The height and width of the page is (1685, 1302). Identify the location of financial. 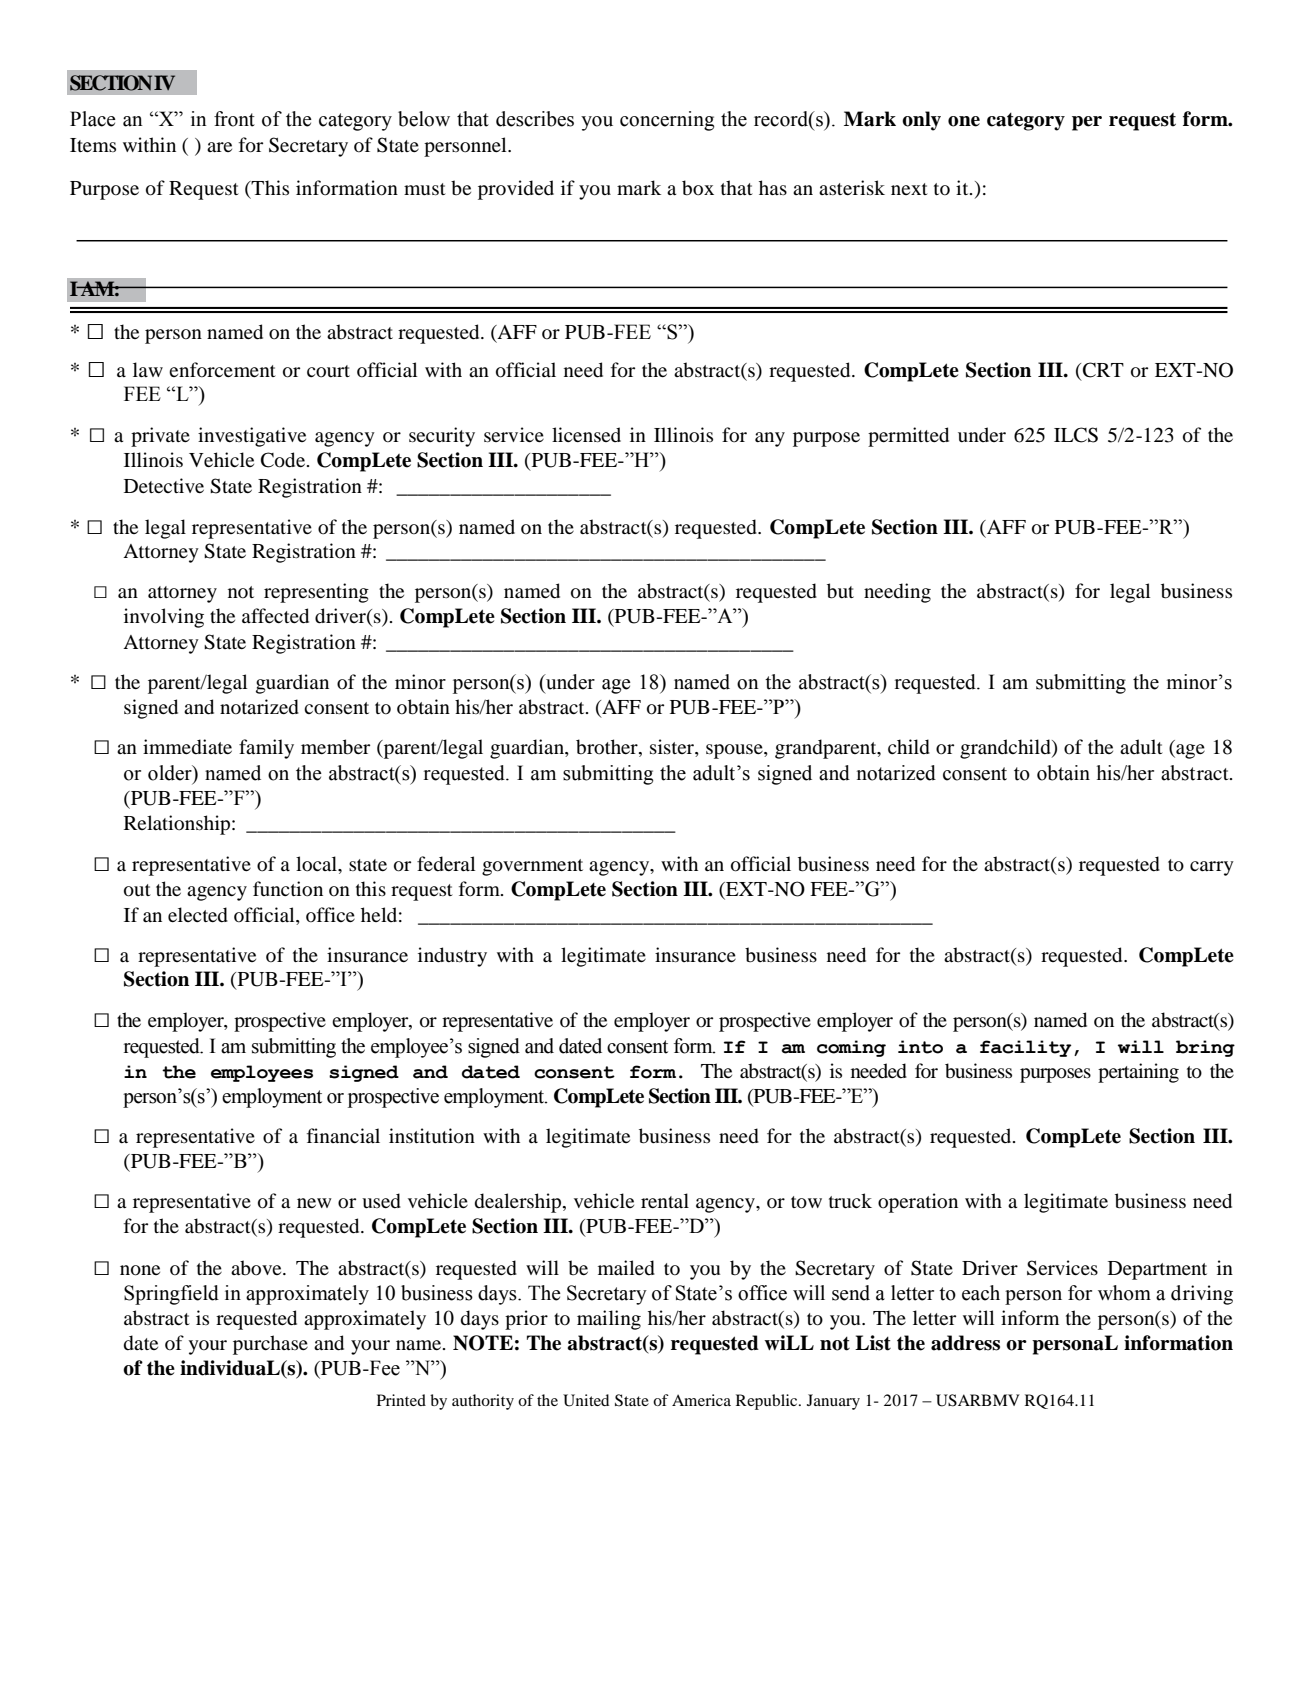
(343, 1135).
